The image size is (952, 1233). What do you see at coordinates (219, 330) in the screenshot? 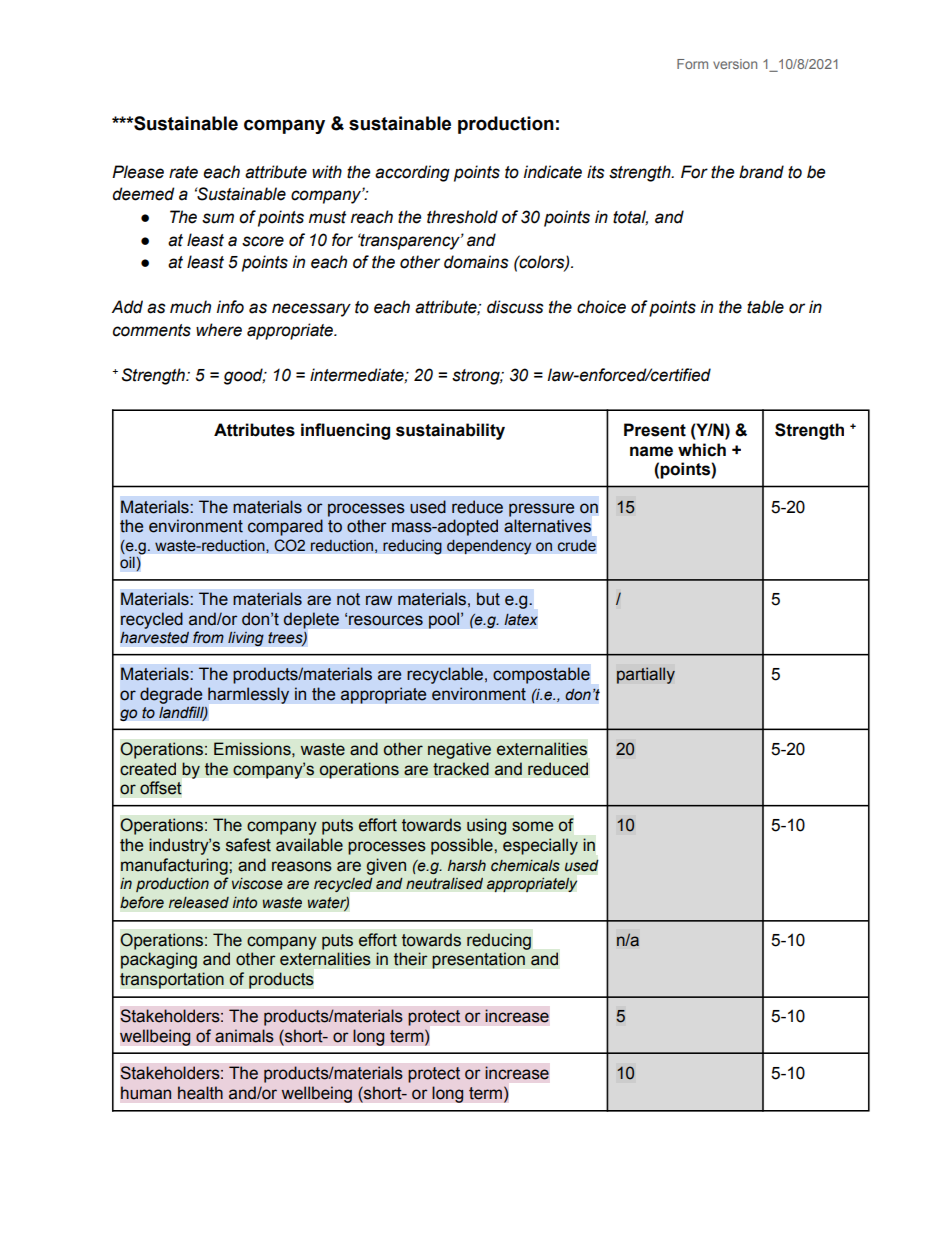
I see `where` at bounding box center [219, 330].
